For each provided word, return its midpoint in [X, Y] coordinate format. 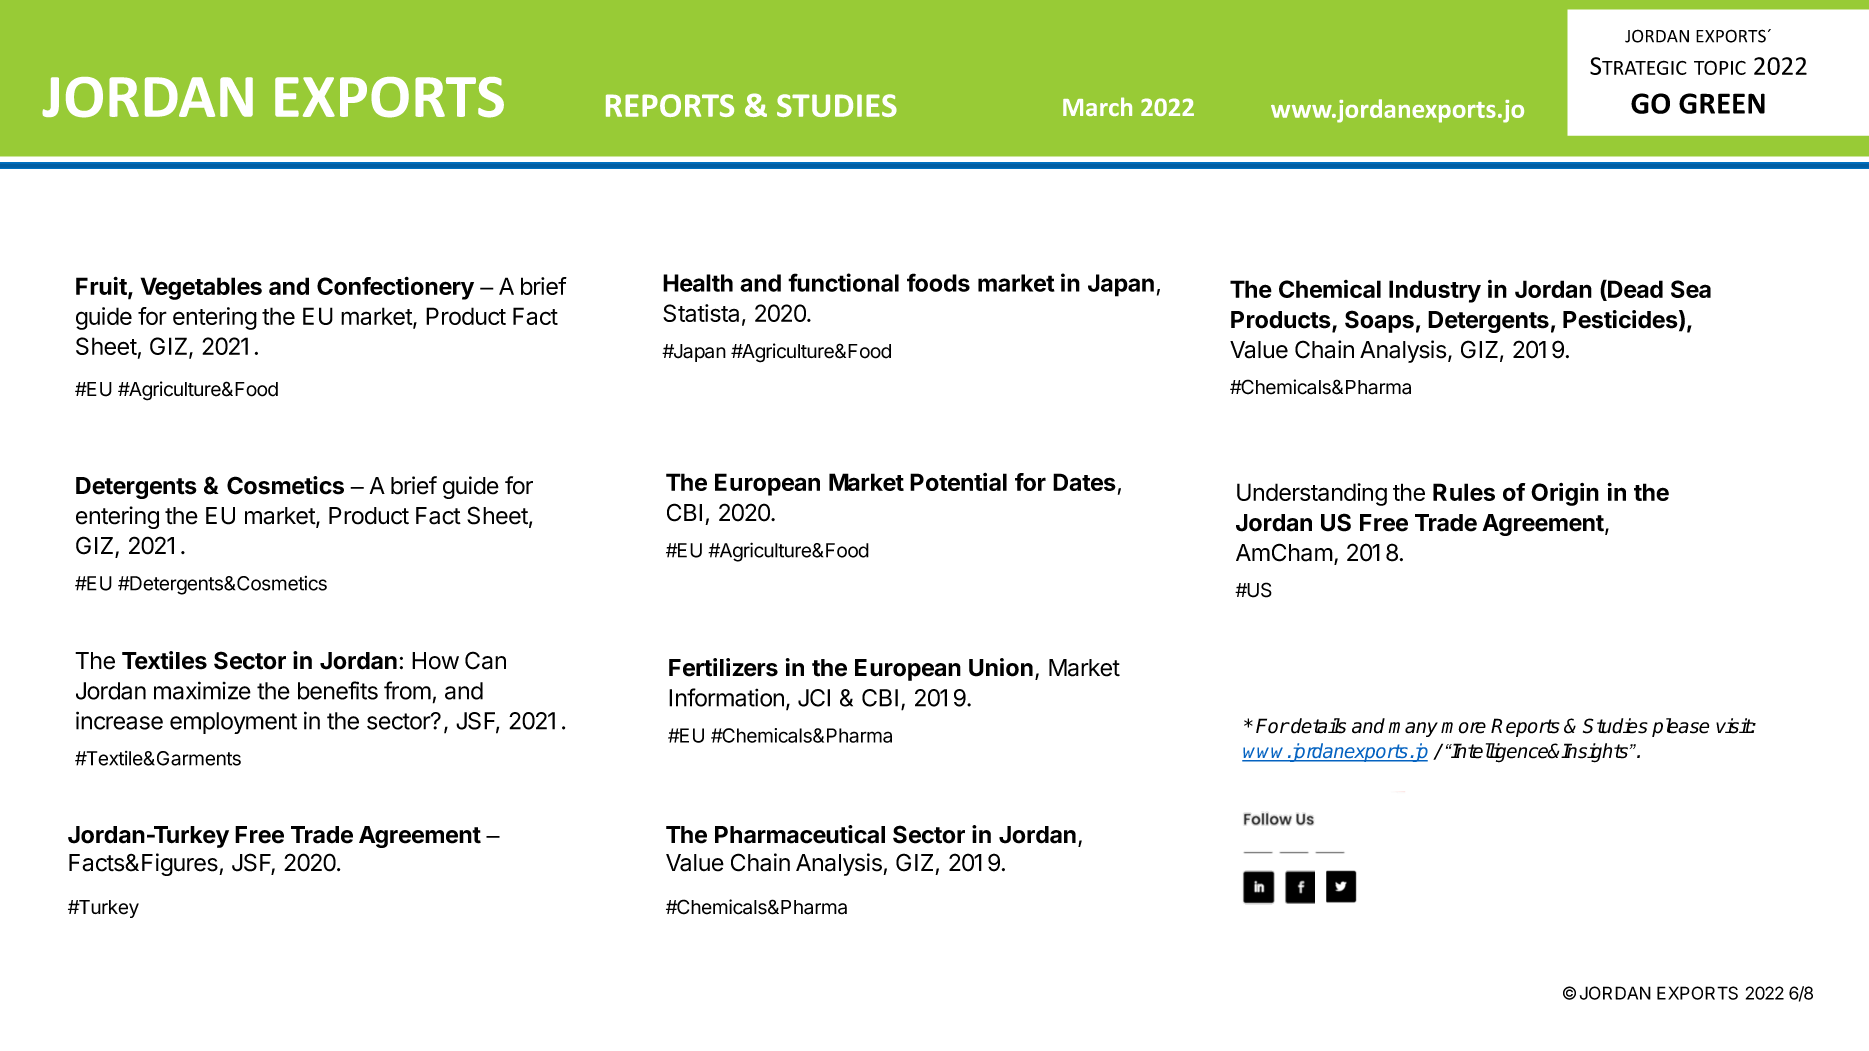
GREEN [1722, 103]
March [1097, 106]
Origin [1565, 494]
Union [1001, 667]
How [435, 661]
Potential [958, 482]
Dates [1084, 482]
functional [843, 282]
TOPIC [1720, 67]
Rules [1464, 492]
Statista [701, 313]
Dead [1634, 290]
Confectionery [395, 288]
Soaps [1379, 321]
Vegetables [201, 288]
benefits [338, 690]
